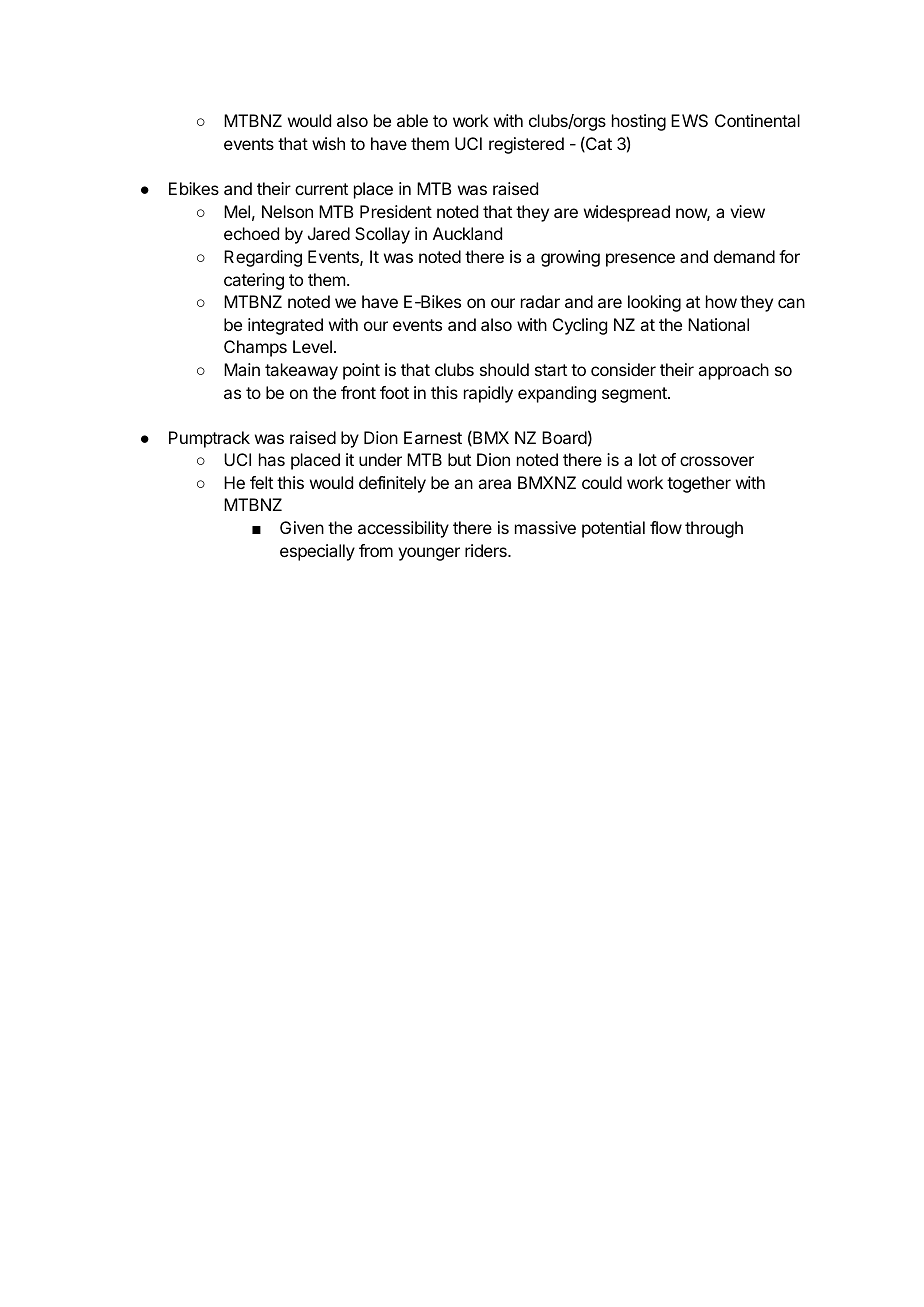  What do you see at coordinates (358, 392) in the image?
I see `front` at bounding box center [358, 392].
